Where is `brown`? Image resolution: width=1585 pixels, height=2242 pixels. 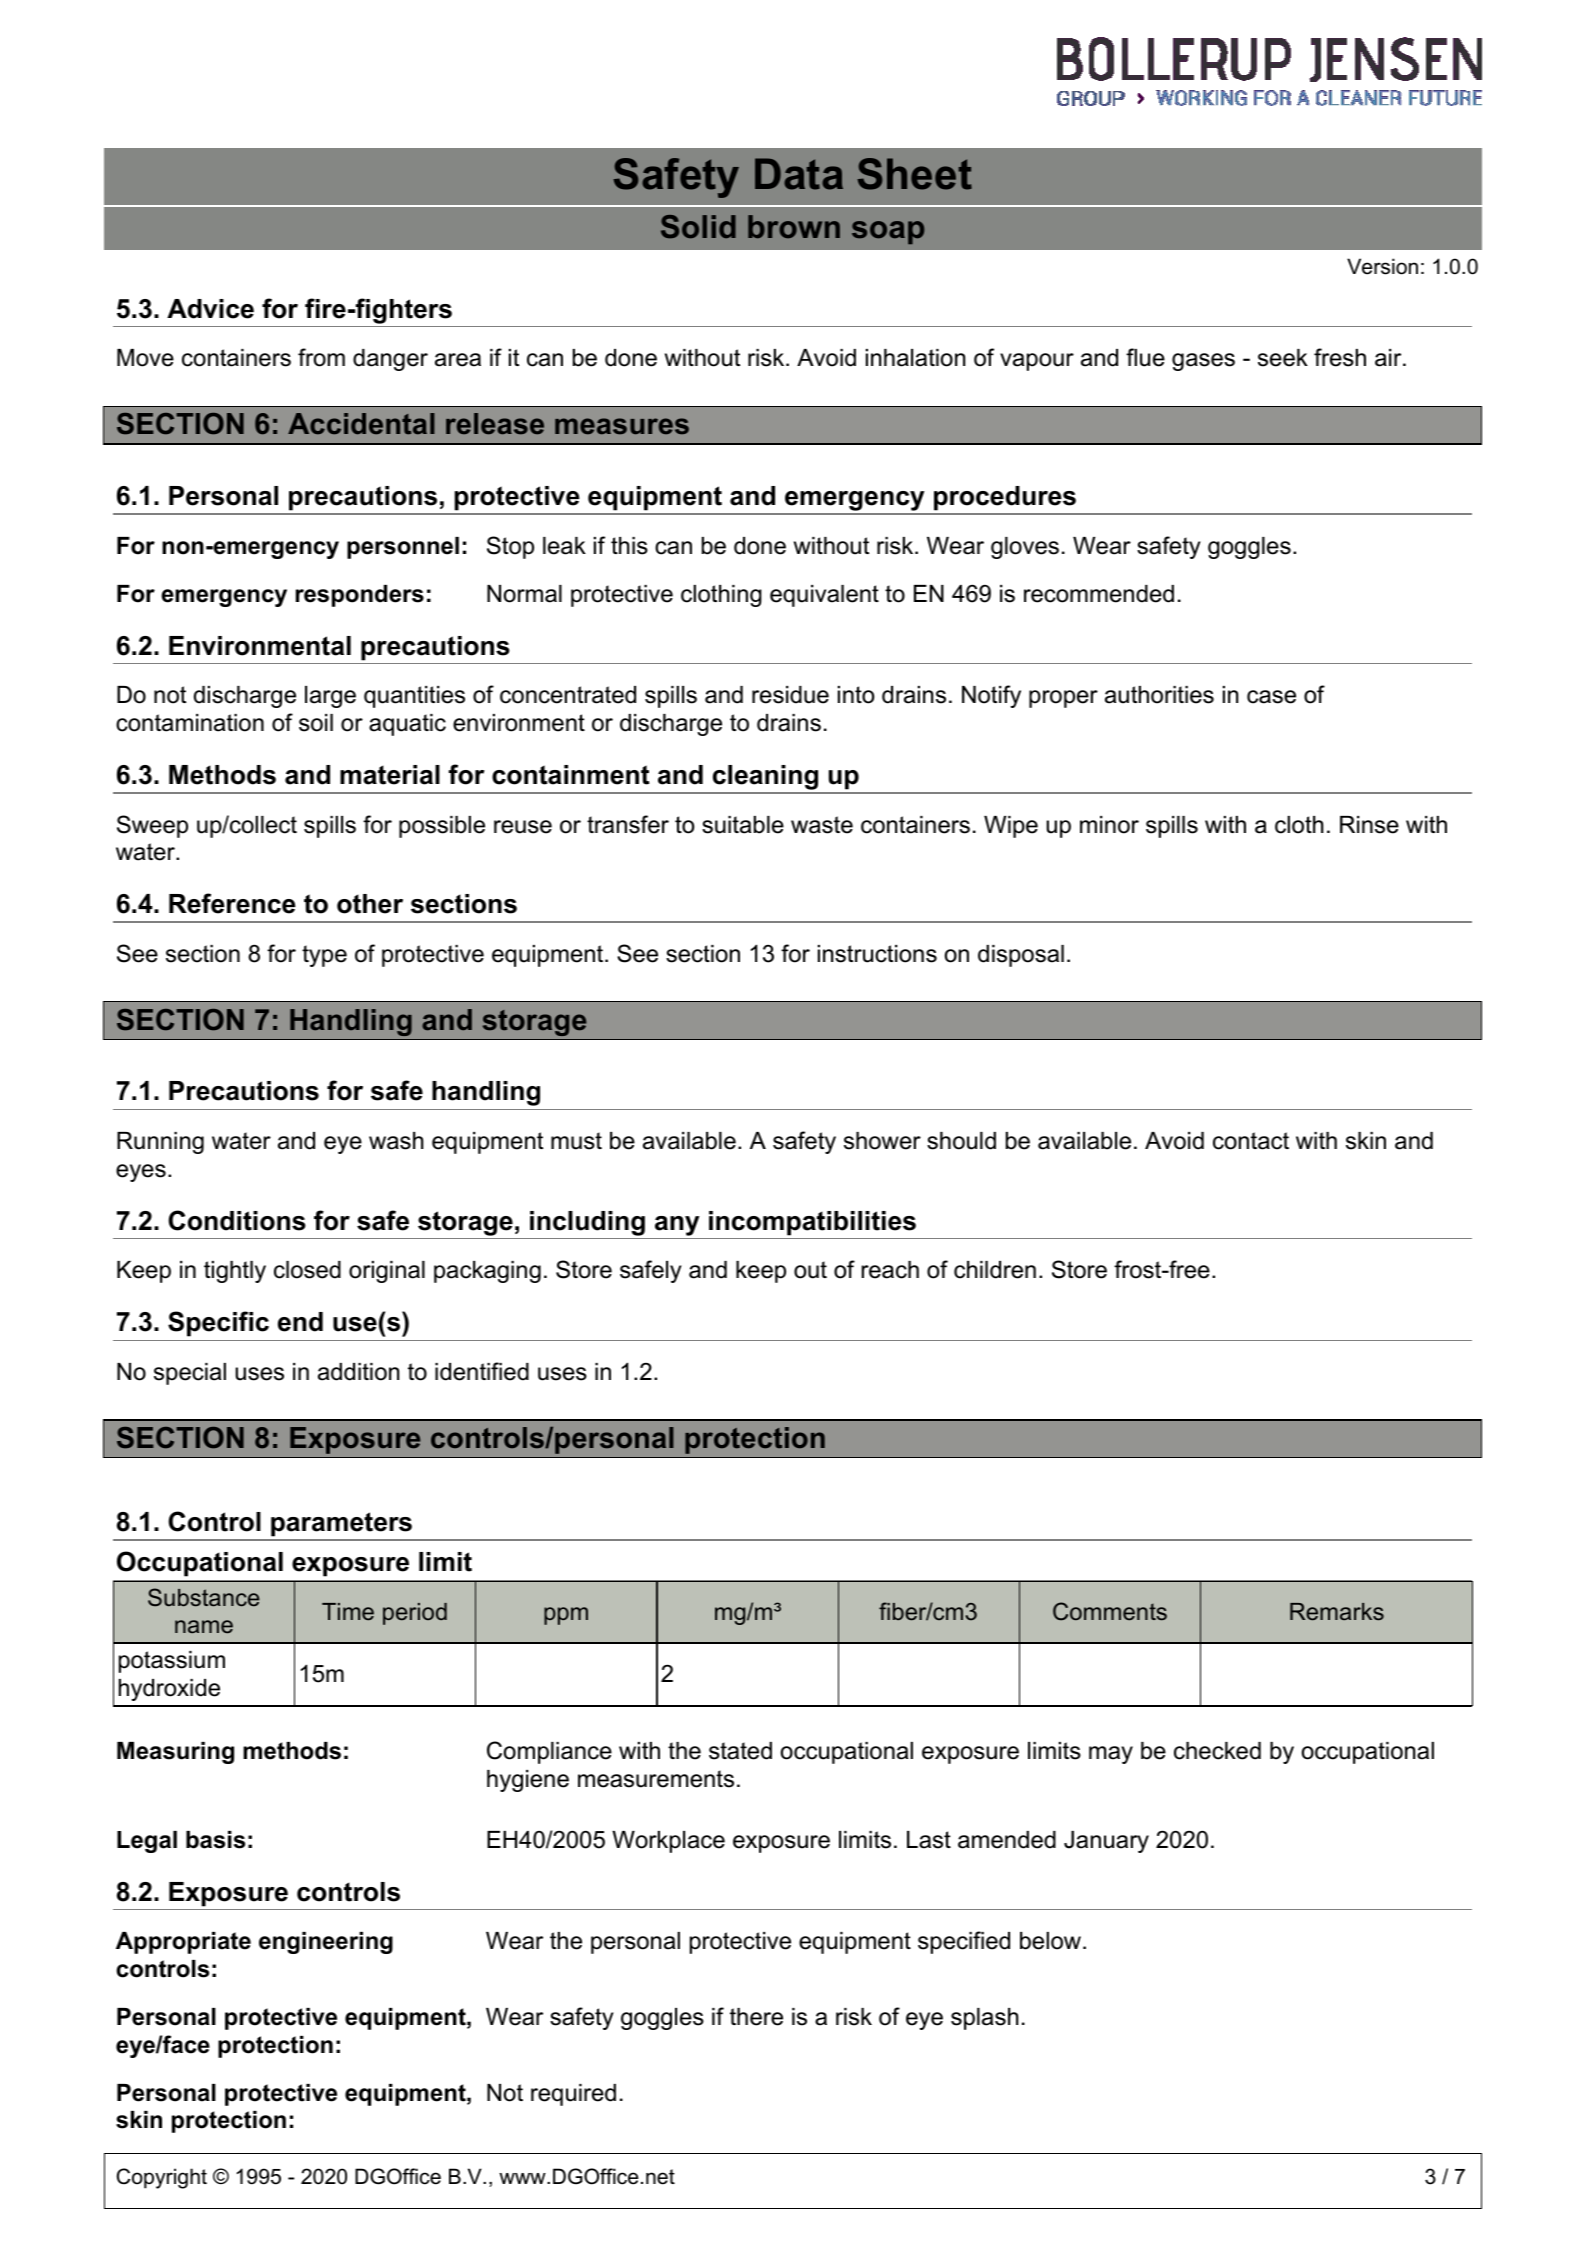
brown is located at coordinates (794, 226).
